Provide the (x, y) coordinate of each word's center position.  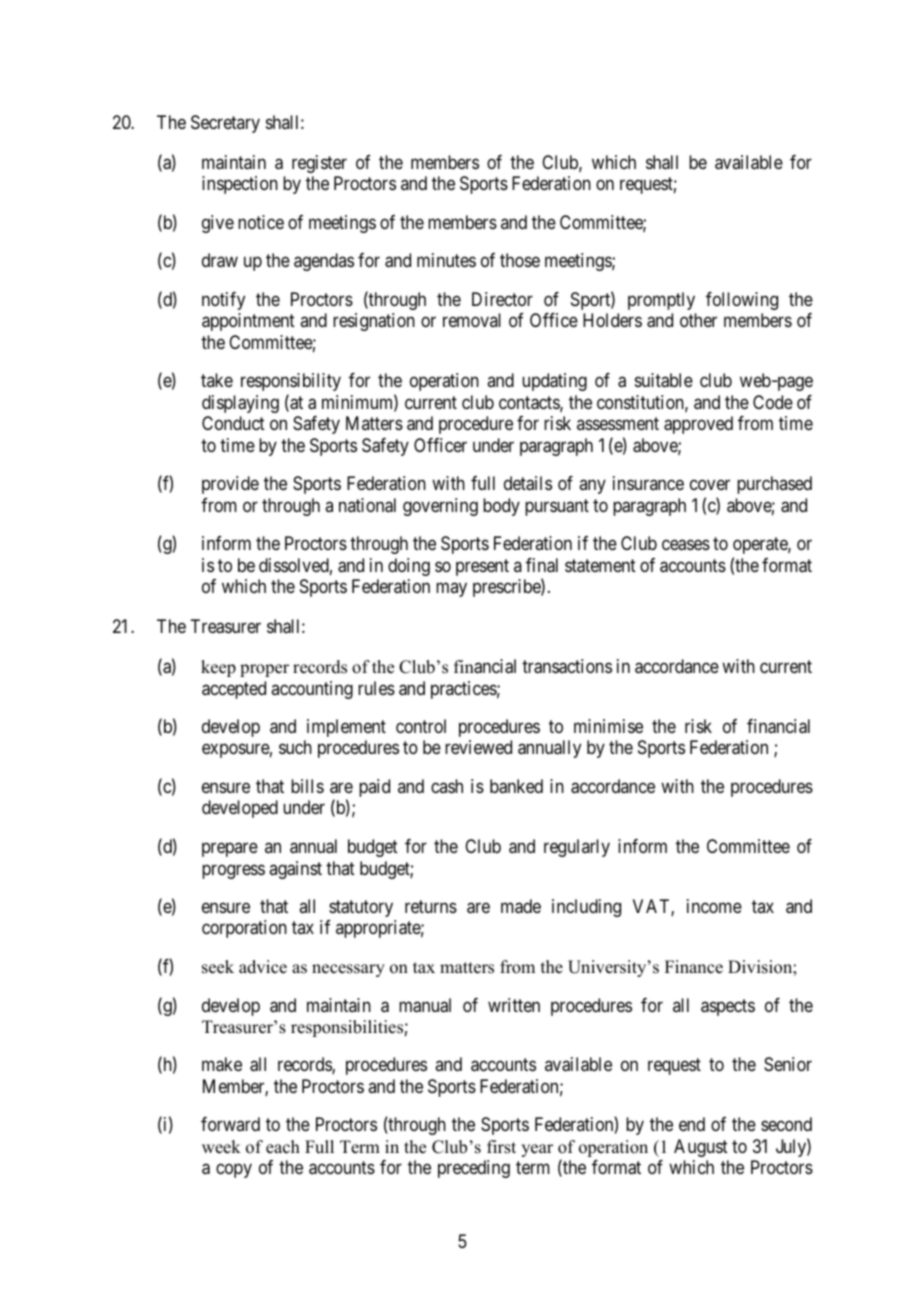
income (714, 906)
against (295, 870)
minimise (608, 726)
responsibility (291, 382)
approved (698, 425)
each (283, 1147)
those (520, 260)
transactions (567, 666)
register (319, 164)
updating (554, 382)
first (501, 1147)
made (521, 906)
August (701, 1148)
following (742, 301)
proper (264, 670)
